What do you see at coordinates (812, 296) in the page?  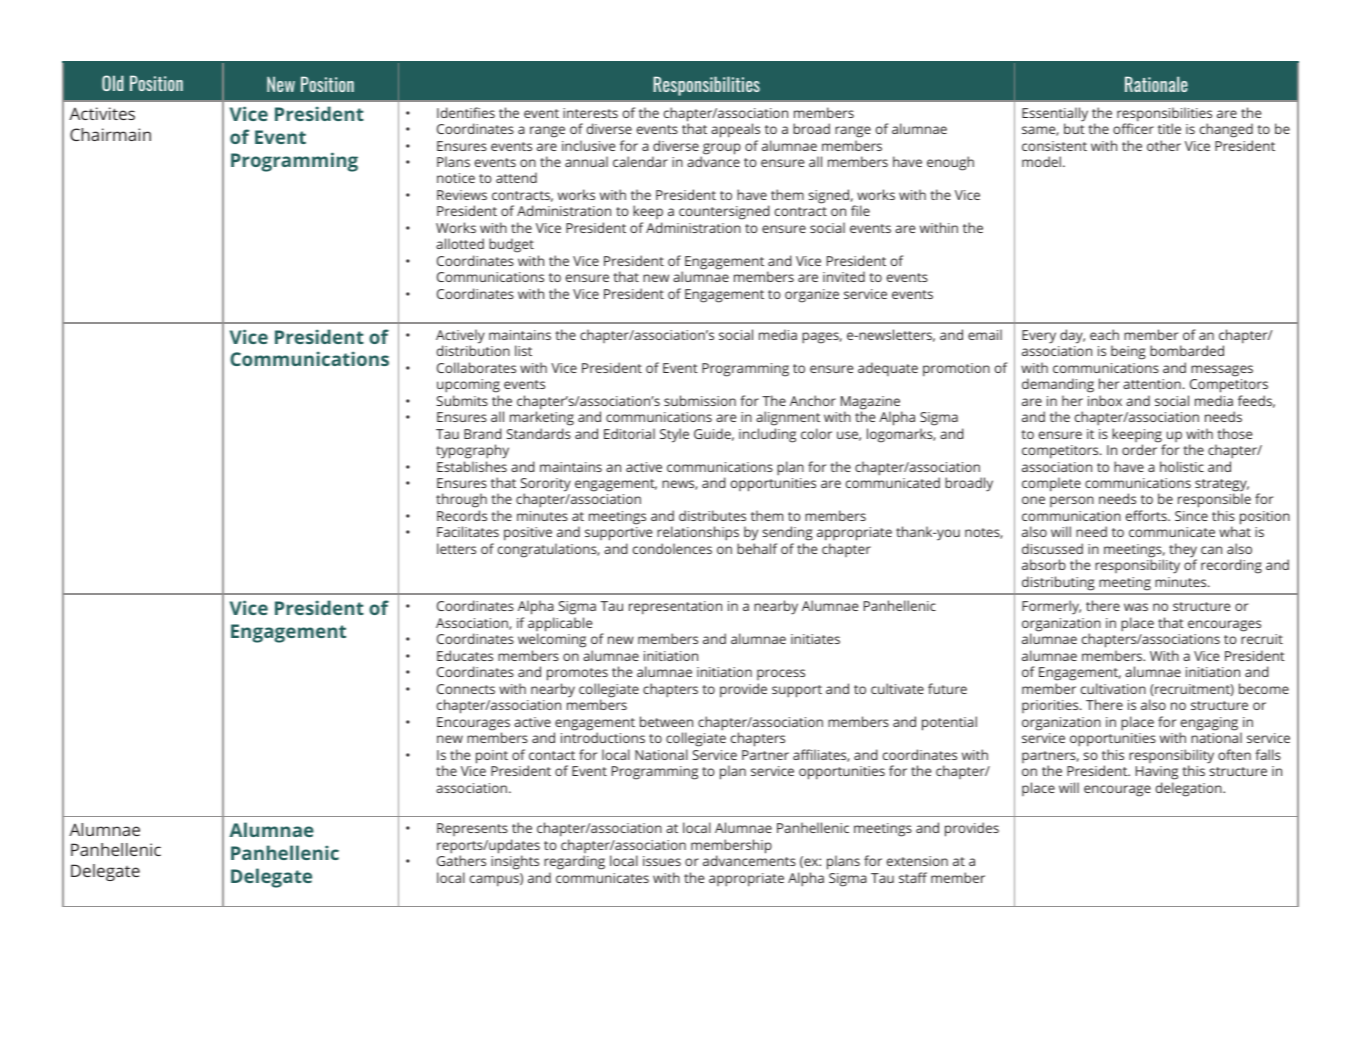 I see `organize` at bounding box center [812, 296].
